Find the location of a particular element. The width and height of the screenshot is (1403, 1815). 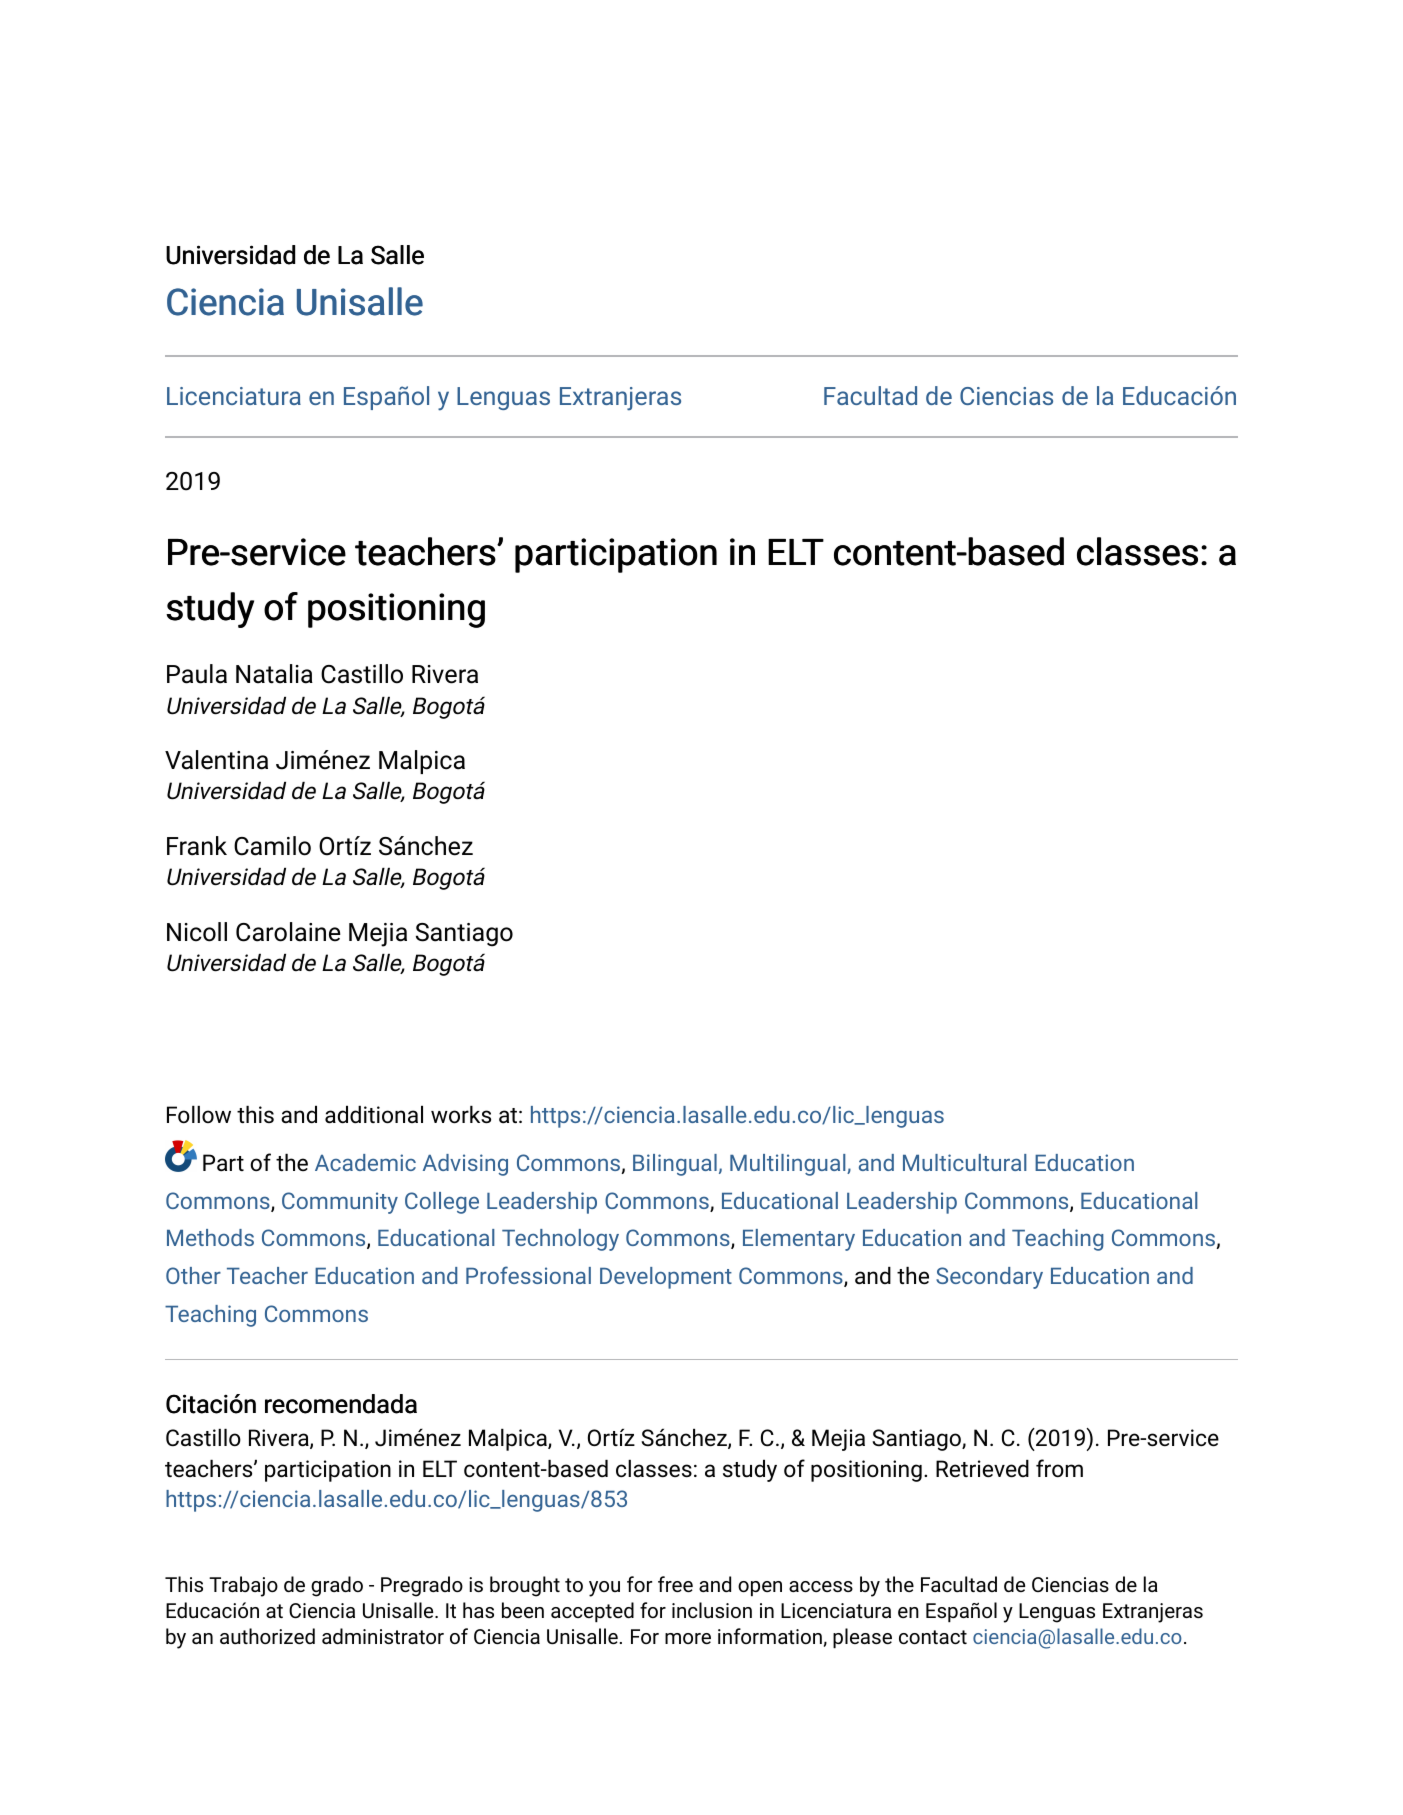

Natalia is located at coordinates (274, 674).
